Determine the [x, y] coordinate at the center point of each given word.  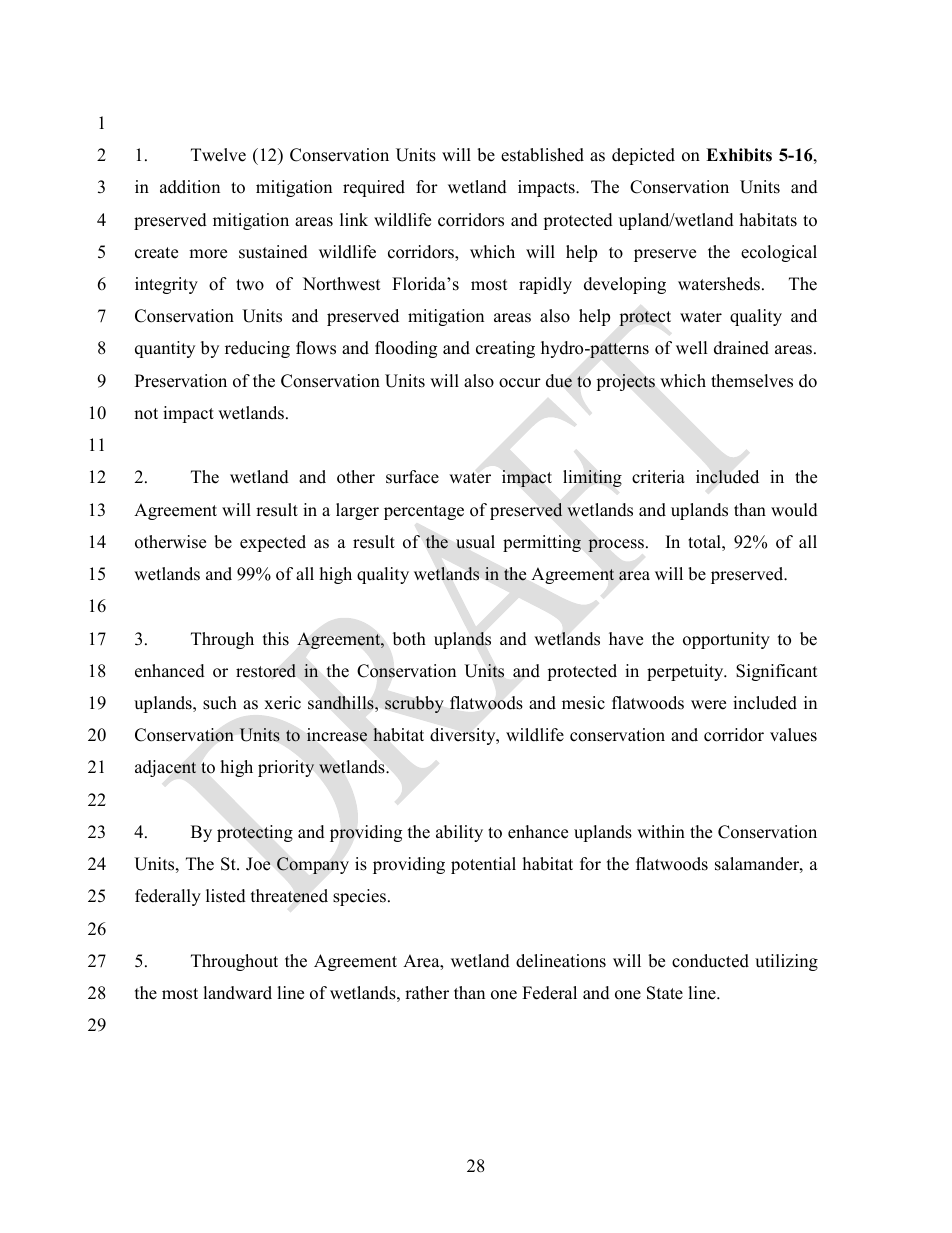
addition [190, 187]
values [793, 735]
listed [226, 896]
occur [520, 383]
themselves [752, 381]
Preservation [181, 381]
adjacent [165, 768]
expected [273, 543]
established [542, 155]
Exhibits [739, 155]
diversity [464, 736]
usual [475, 542]
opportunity [726, 640]
